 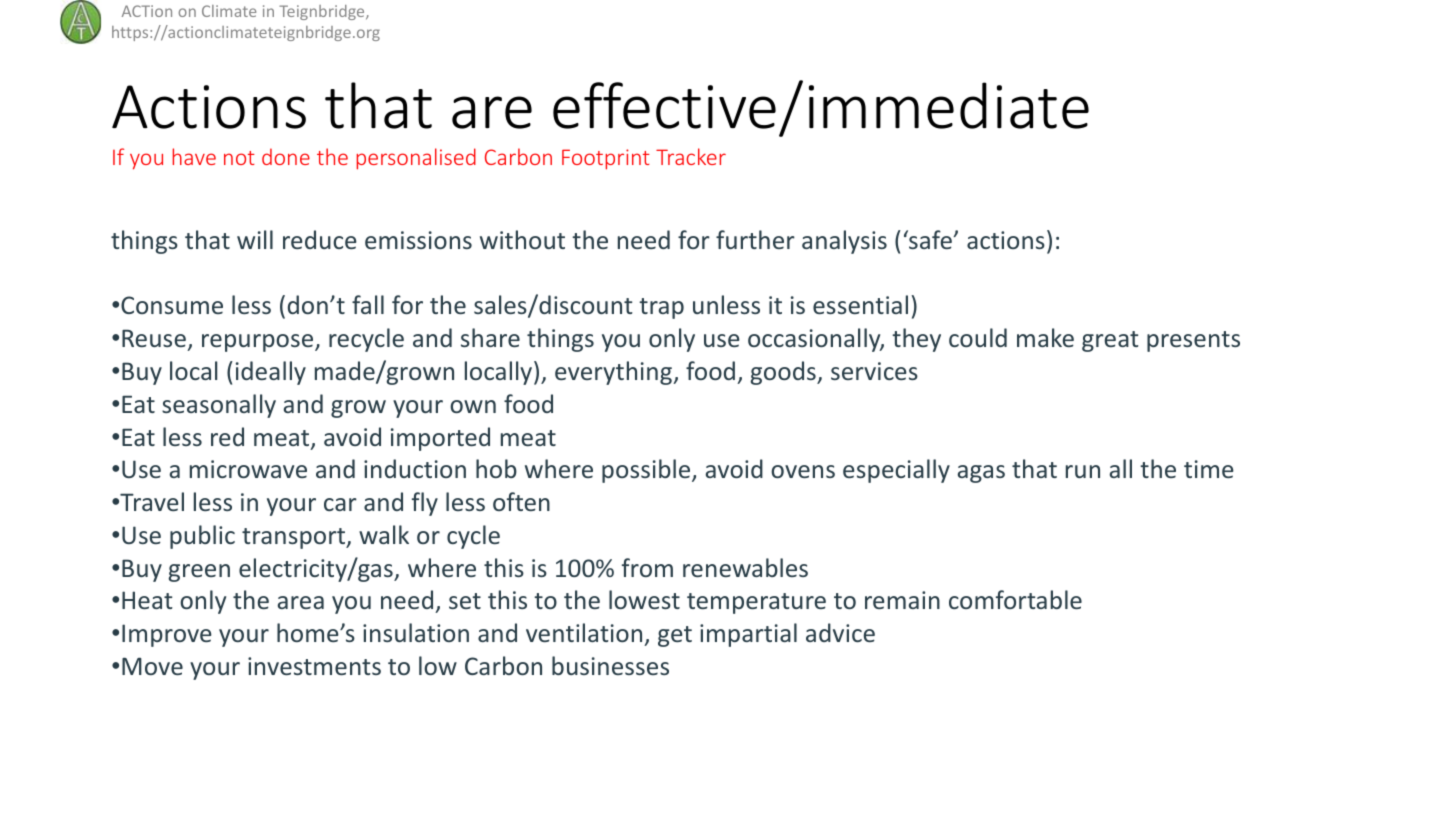 I want to click on microwave, so click(x=248, y=469).
